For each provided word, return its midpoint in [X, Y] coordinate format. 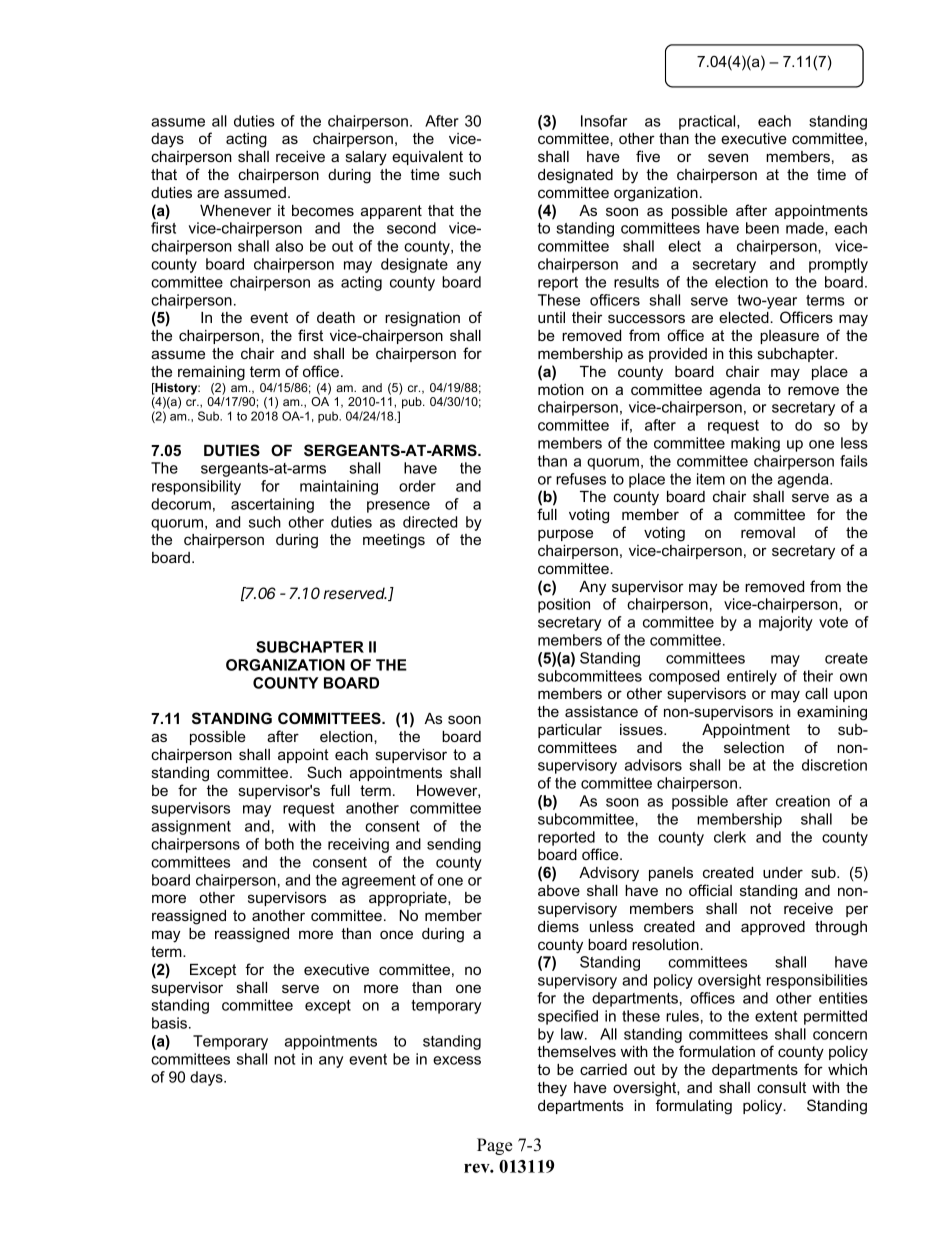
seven [728, 157]
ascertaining [272, 505]
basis [169, 1023]
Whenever [235, 210]
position [564, 605]
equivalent [427, 158]
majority [786, 623]
